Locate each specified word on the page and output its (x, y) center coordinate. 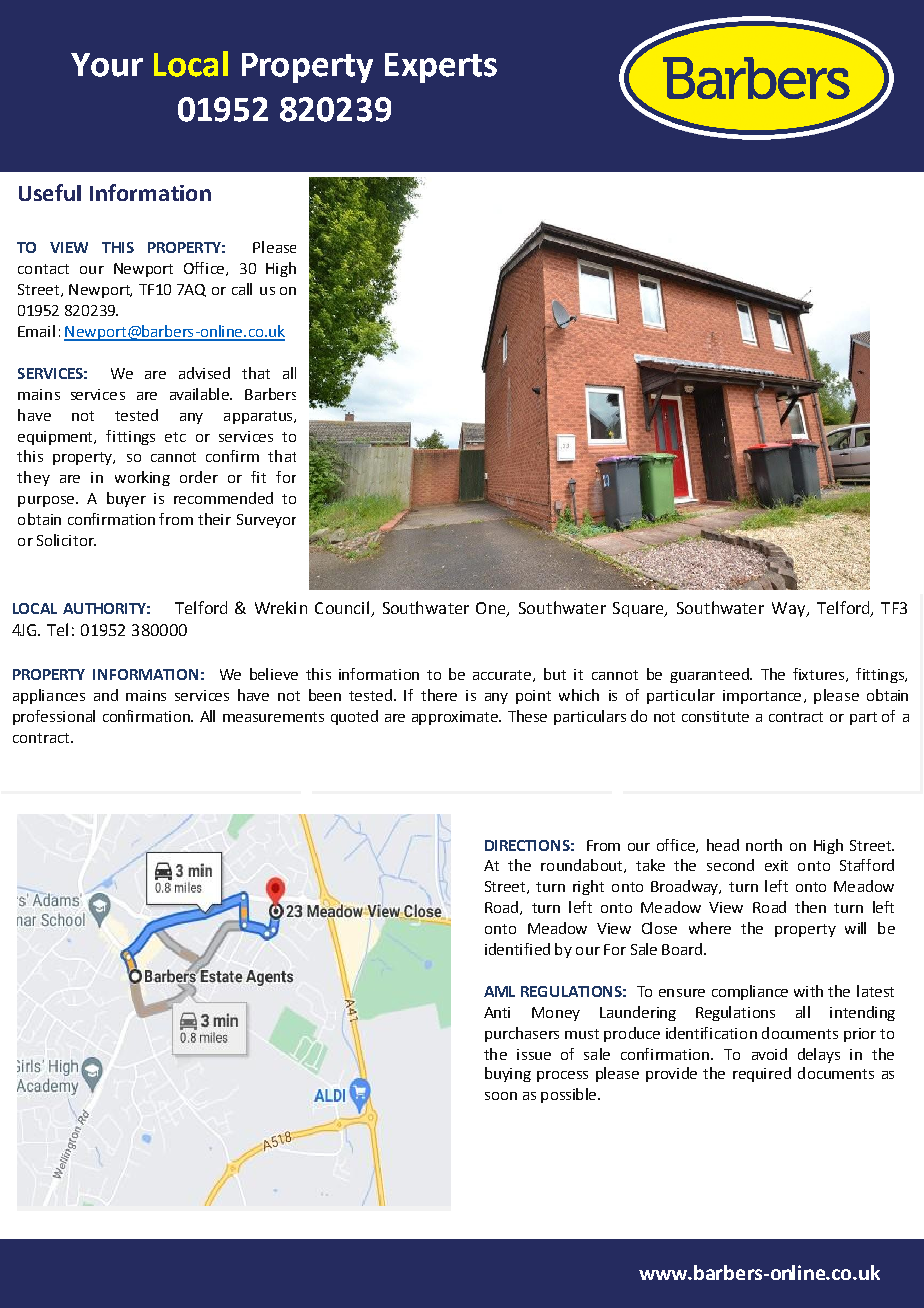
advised (204, 373)
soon (501, 1096)
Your (107, 65)
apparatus (259, 417)
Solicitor (66, 540)
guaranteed (710, 675)
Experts (441, 68)
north (764, 845)
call (242, 289)
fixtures (820, 675)
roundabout (583, 866)
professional (54, 717)
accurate (503, 676)
